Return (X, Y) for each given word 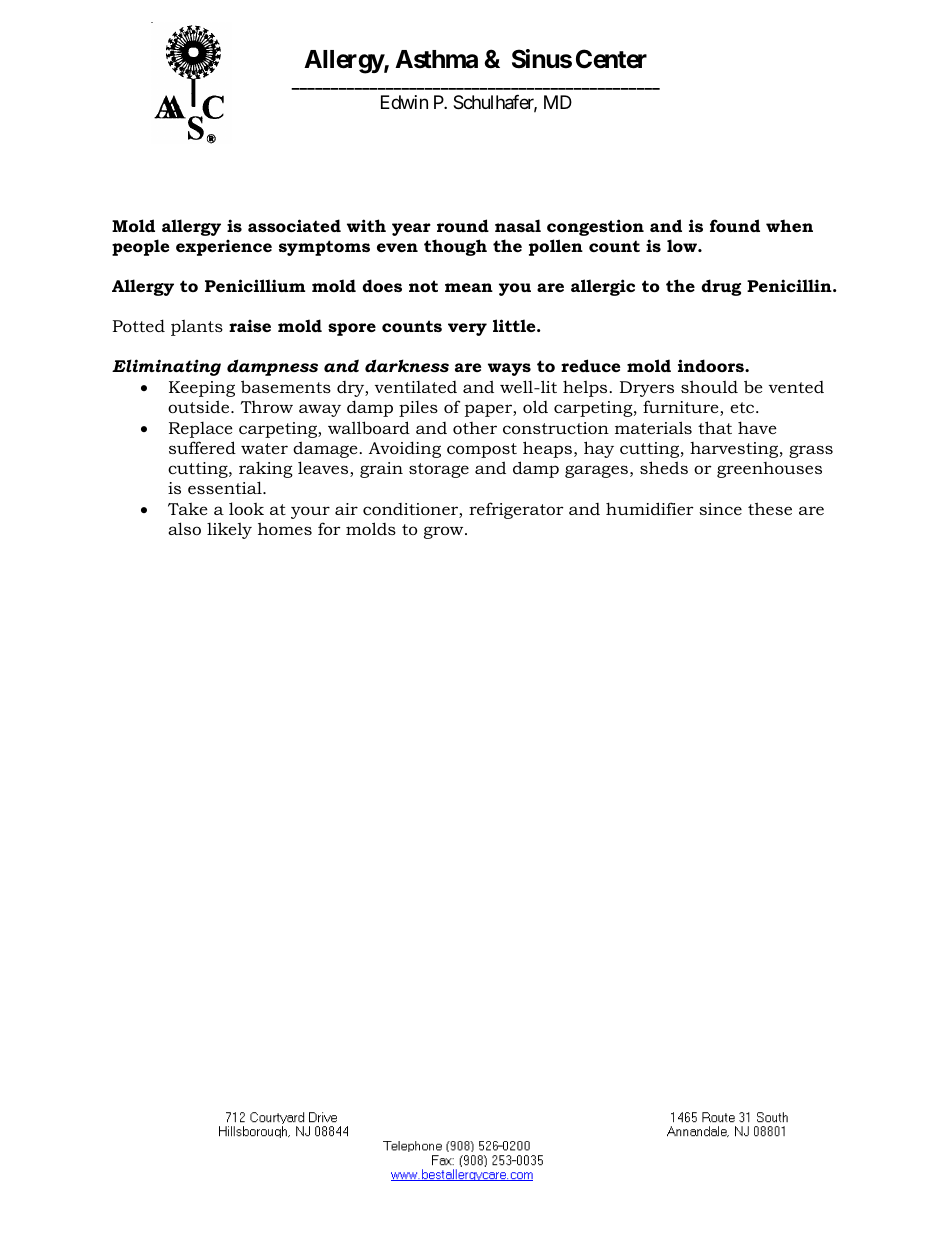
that (715, 427)
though (455, 247)
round (463, 225)
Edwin (404, 102)
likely (229, 530)
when (789, 225)
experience (224, 247)
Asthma (436, 59)
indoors (712, 365)
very (467, 329)
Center (611, 59)
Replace (201, 430)
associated (294, 225)
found (735, 225)
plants (197, 327)
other (475, 428)
